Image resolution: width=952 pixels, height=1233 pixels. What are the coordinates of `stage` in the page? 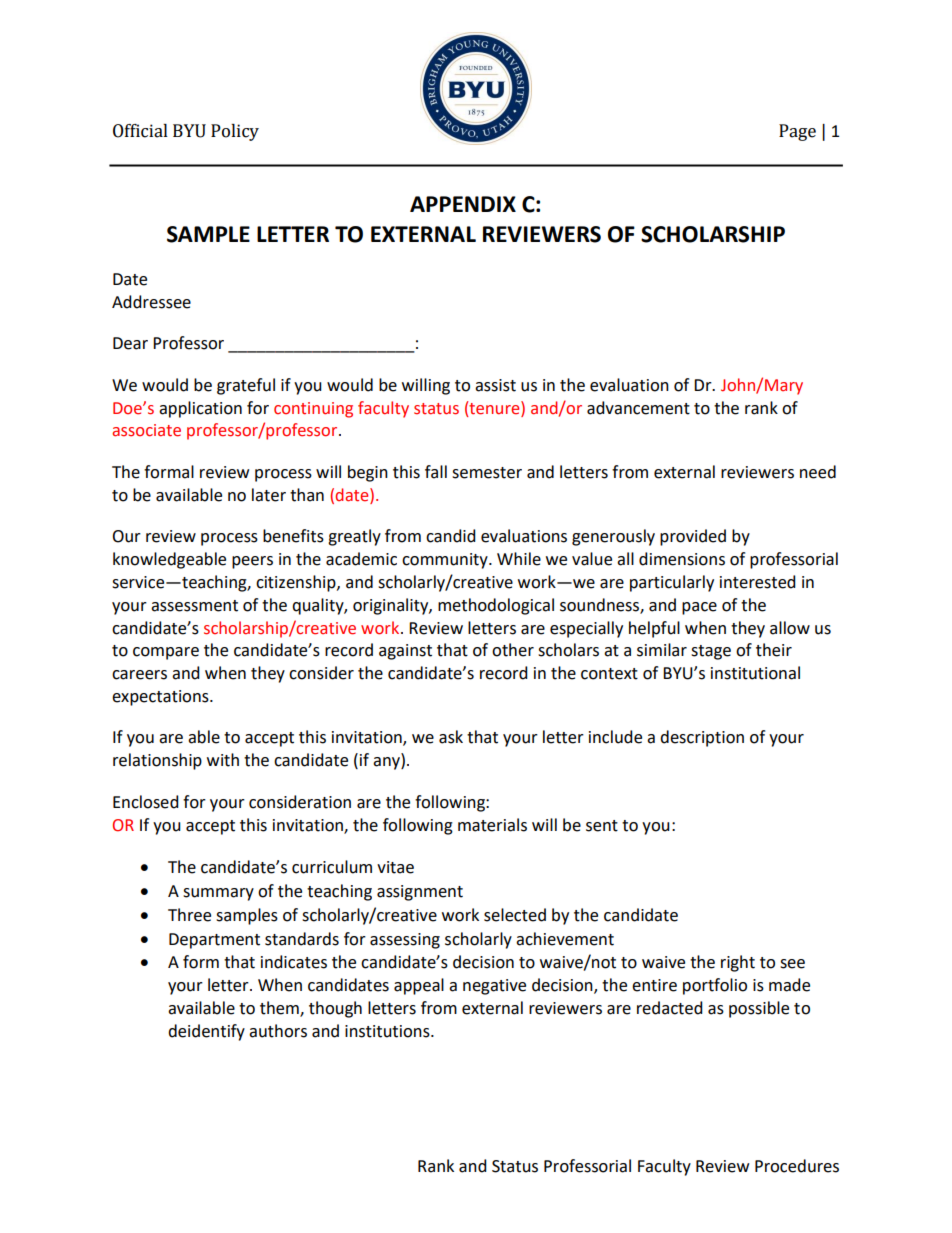 It's located at (711, 652).
